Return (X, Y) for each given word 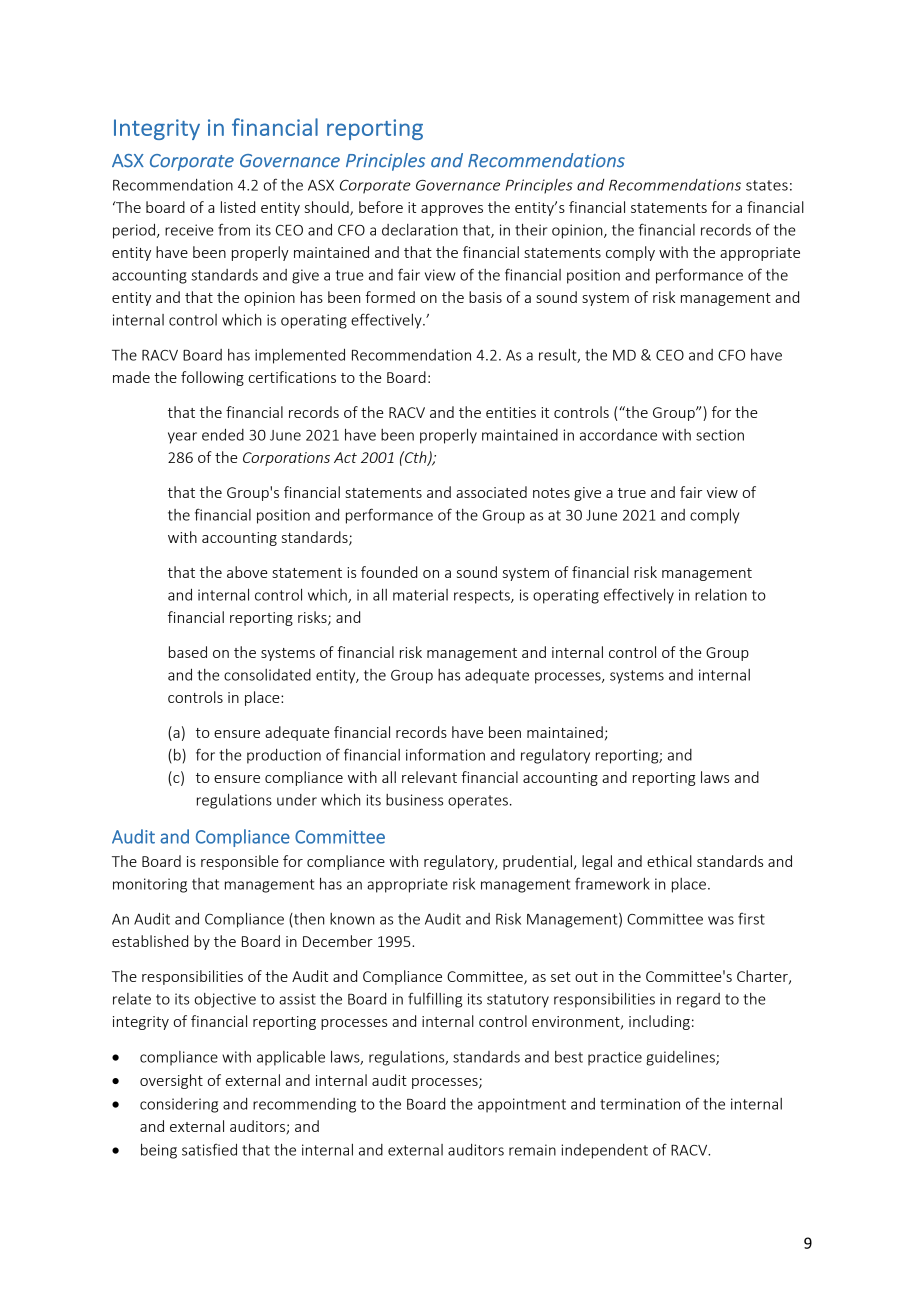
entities (511, 412)
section (720, 435)
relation (721, 595)
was (721, 920)
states (767, 185)
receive (189, 230)
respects (483, 597)
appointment (522, 1105)
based (188, 652)
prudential (537, 862)
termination (640, 1104)
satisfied (209, 1149)
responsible (239, 862)
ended (223, 435)
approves (452, 210)
